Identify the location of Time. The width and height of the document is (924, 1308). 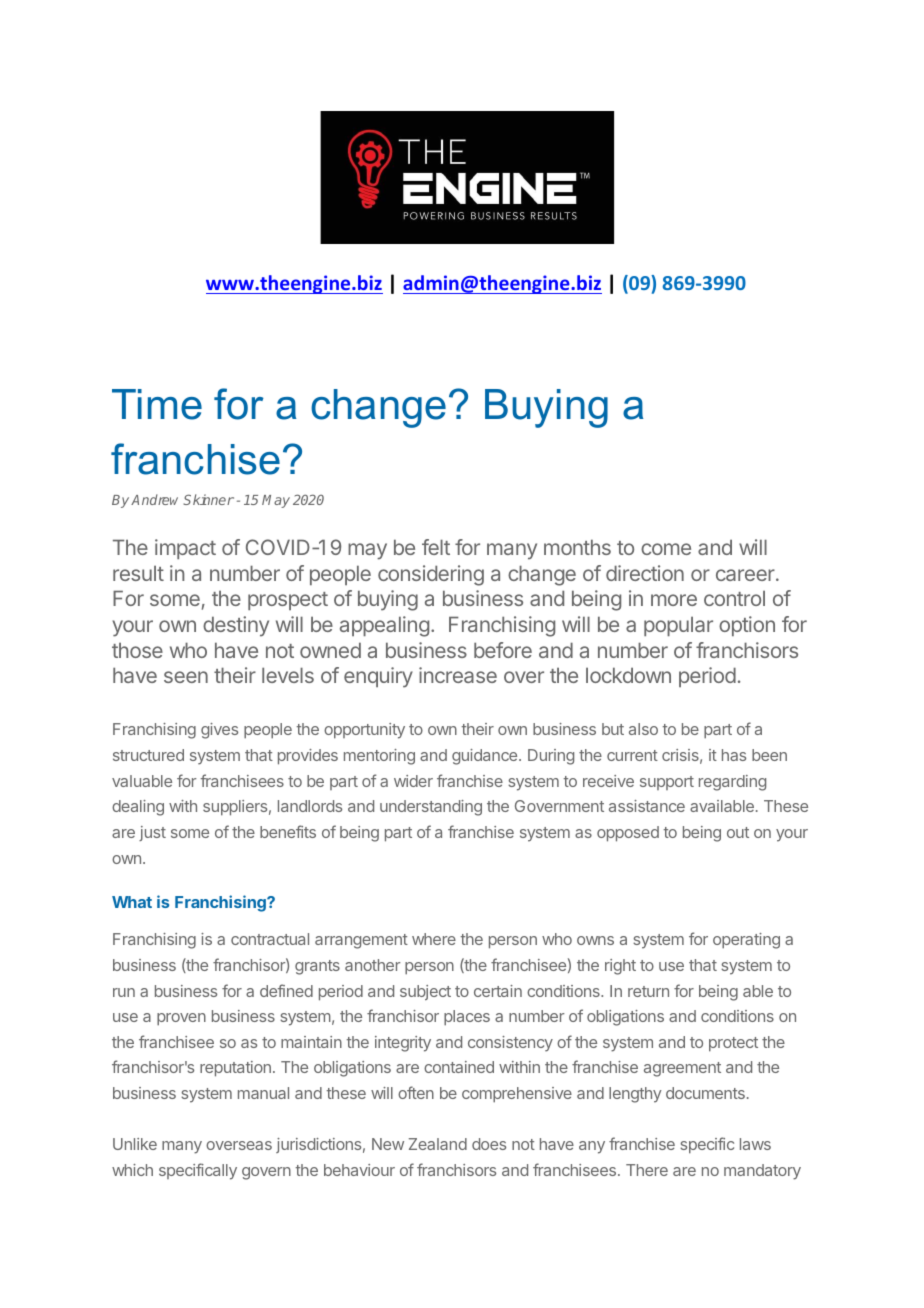
(157, 404).
